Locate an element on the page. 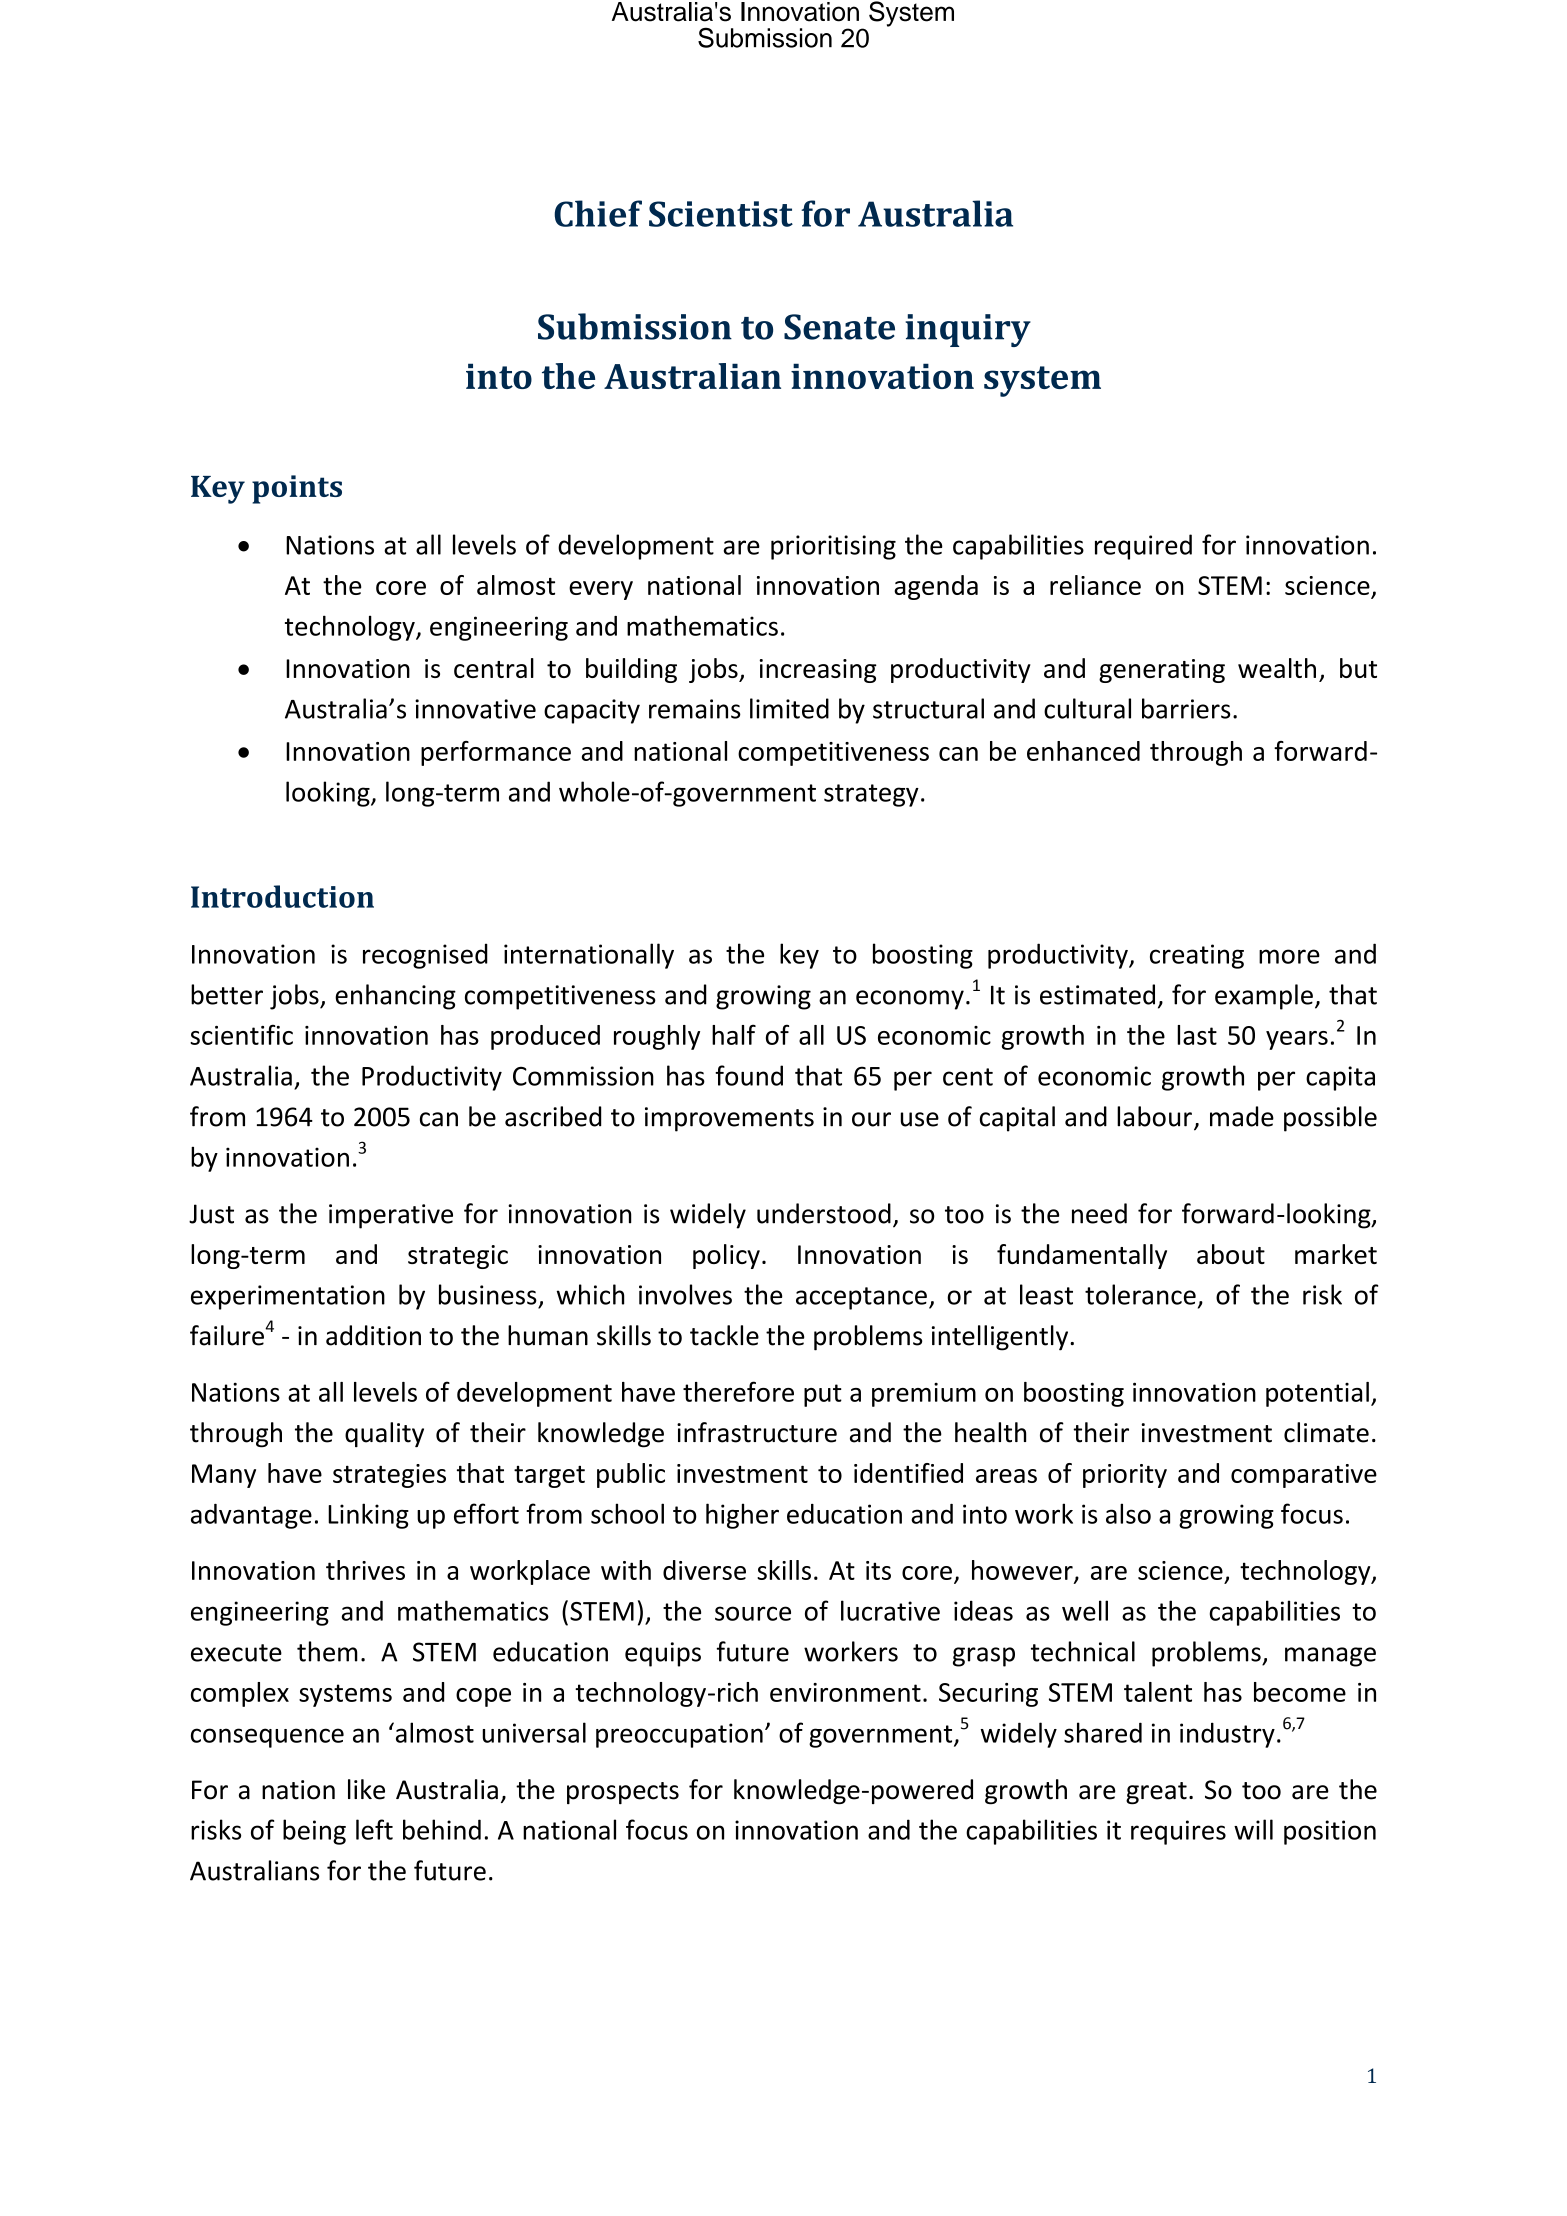 The image size is (1567, 2216). potential is located at coordinates (1317, 1394).
